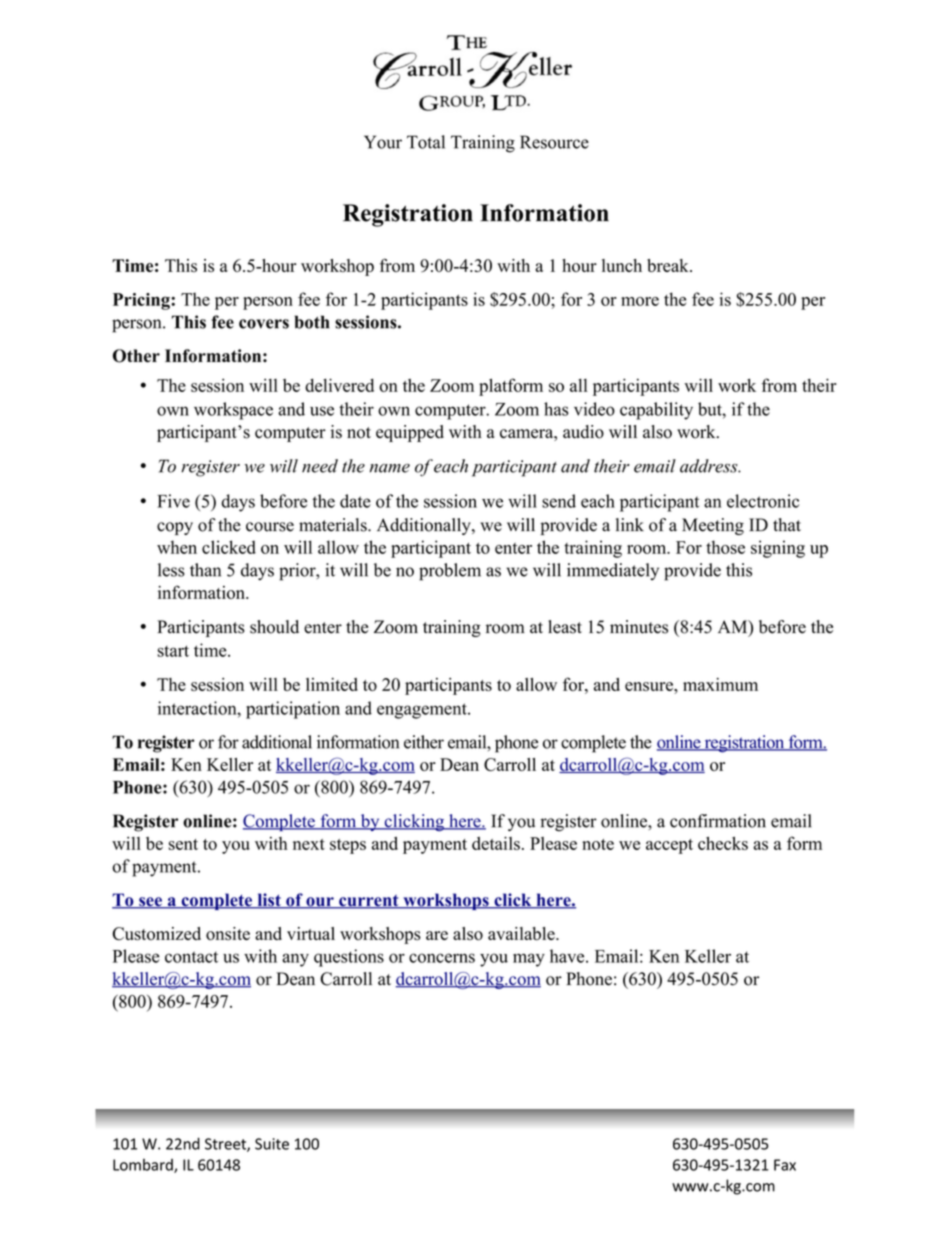  What do you see at coordinates (383, 142) in the document?
I see `Your` at bounding box center [383, 142].
